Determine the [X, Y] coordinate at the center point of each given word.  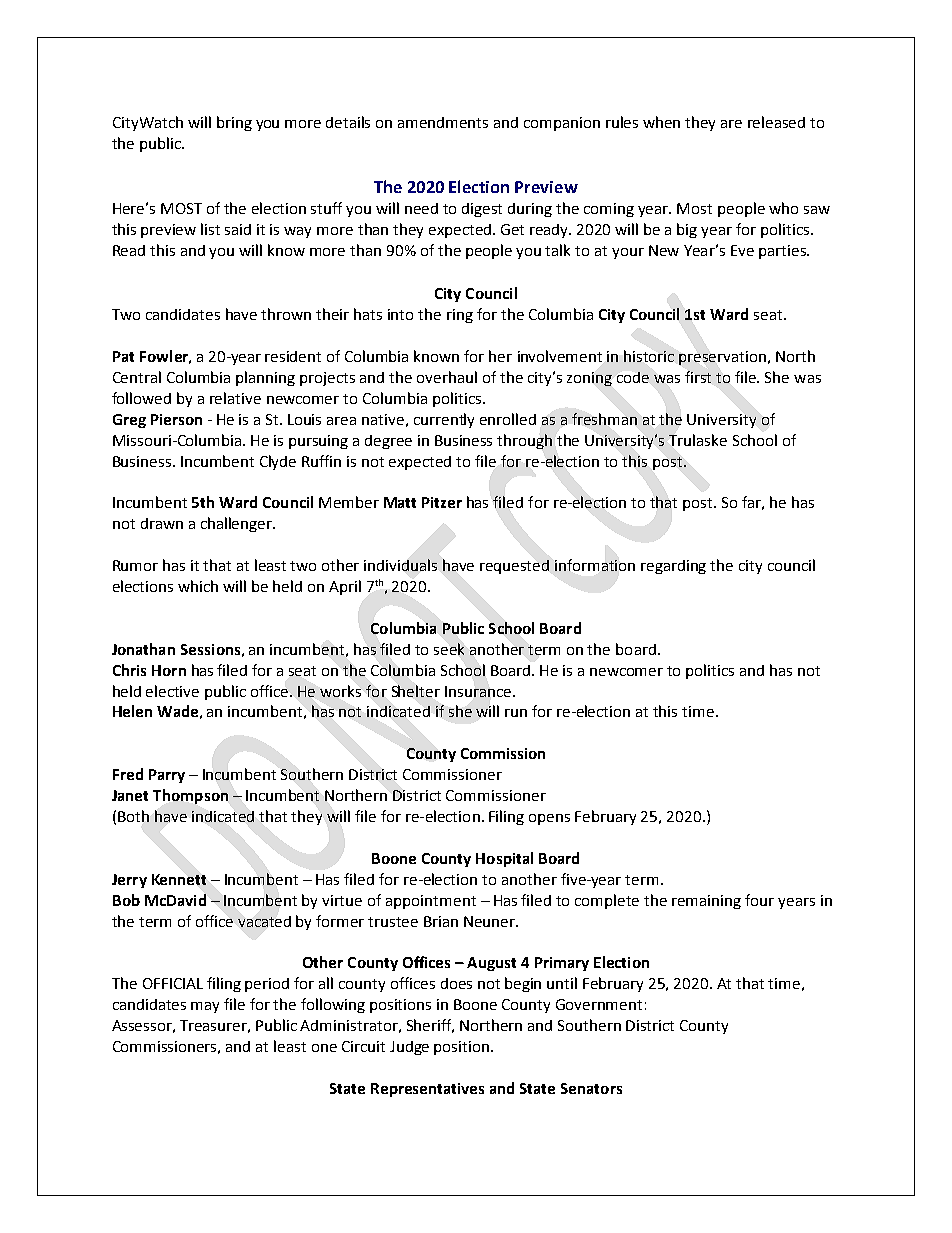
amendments [443, 122]
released [776, 122]
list [210, 229]
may [205, 1007]
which [198, 586]
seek [449, 649]
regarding [673, 567]
